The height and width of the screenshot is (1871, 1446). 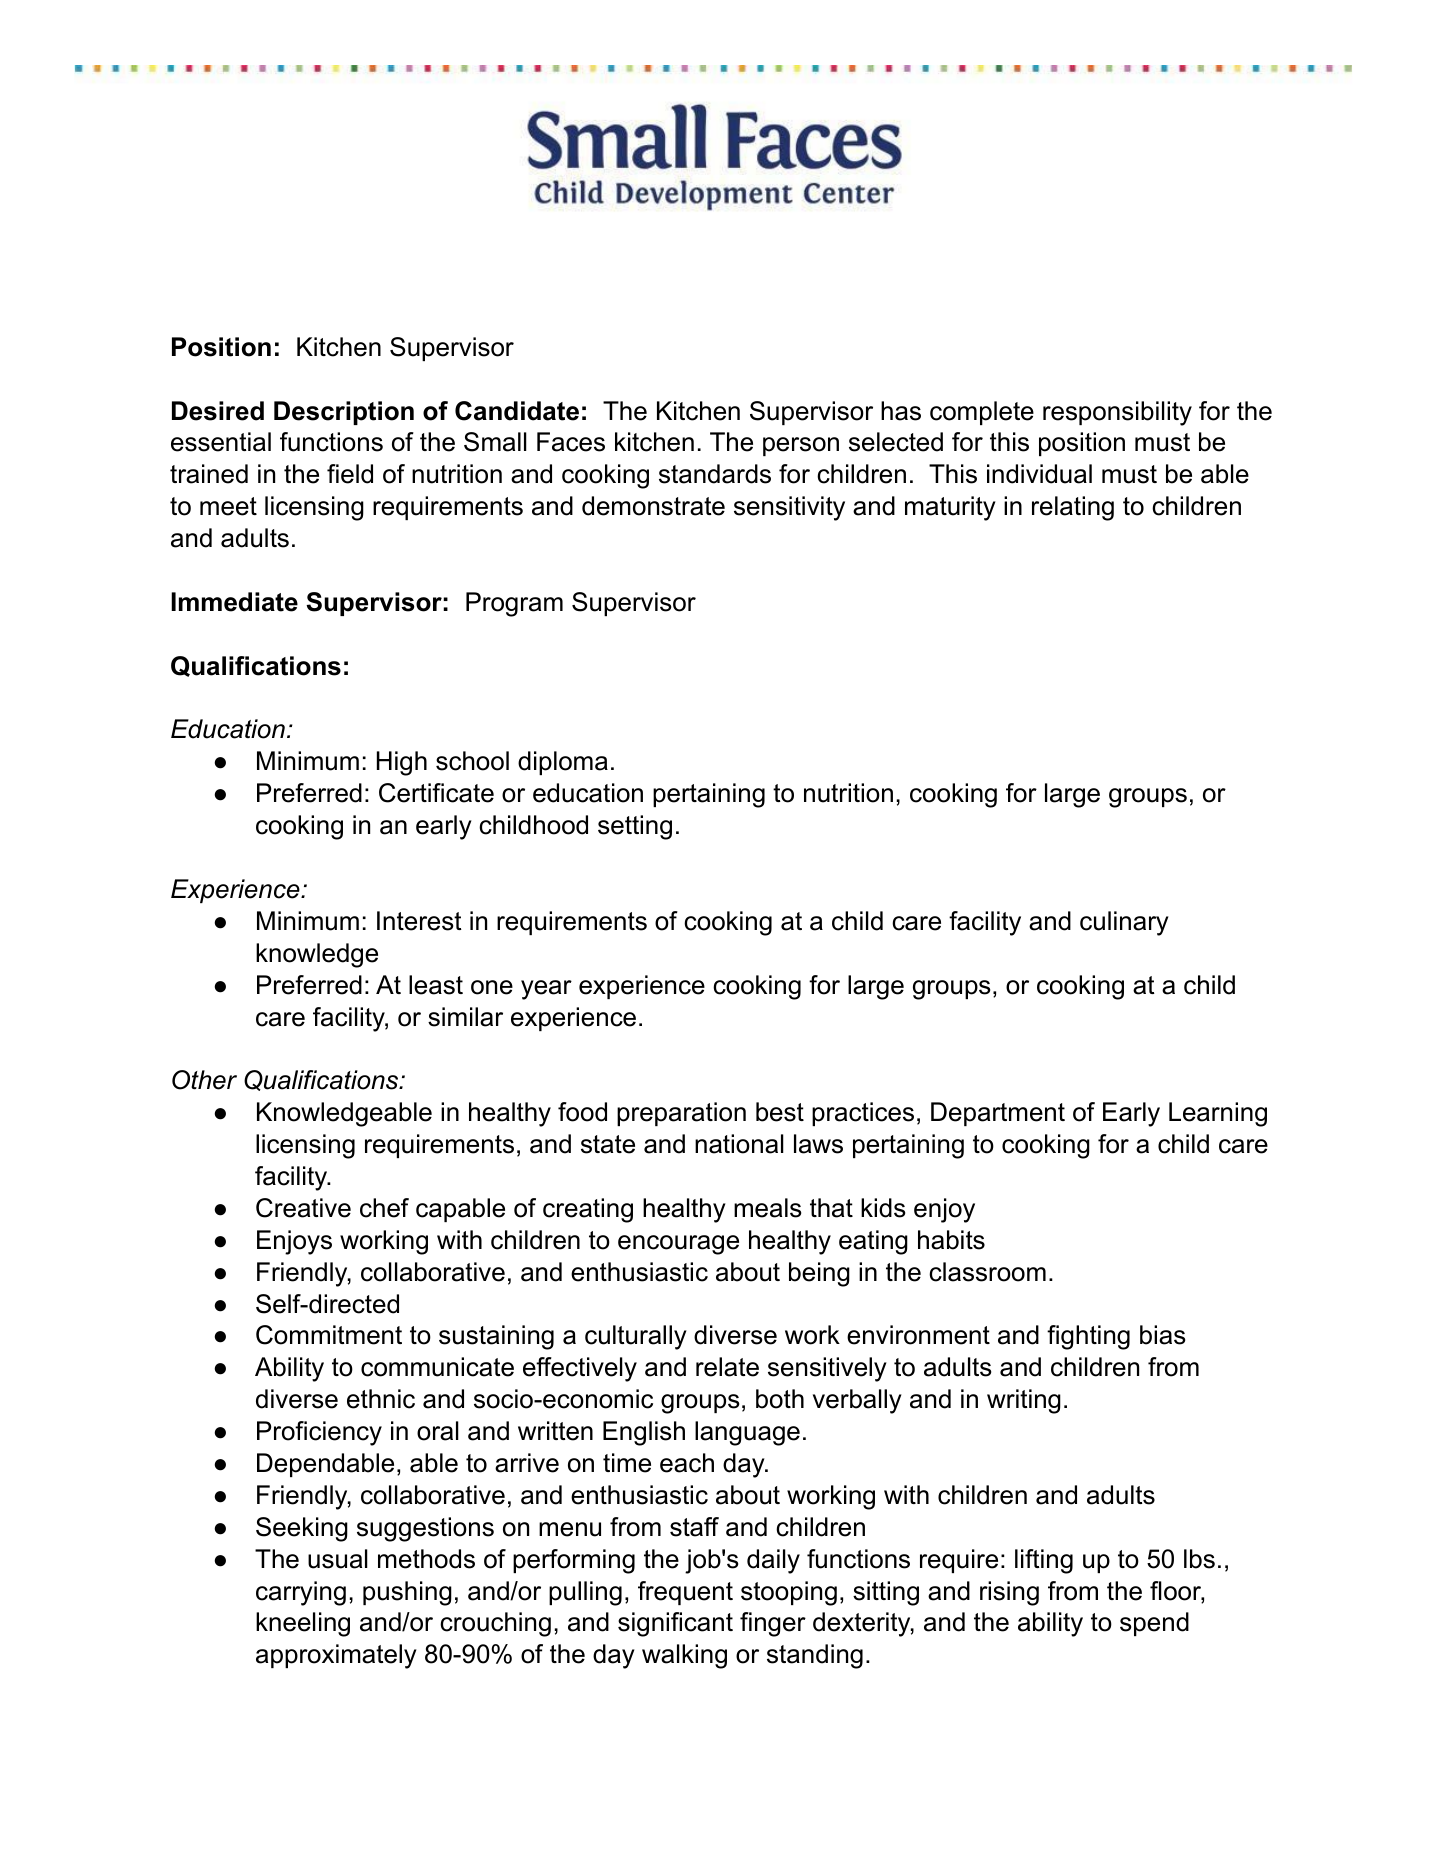 What do you see at coordinates (303, 1624) in the screenshot?
I see `kneeling` at bounding box center [303, 1624].
